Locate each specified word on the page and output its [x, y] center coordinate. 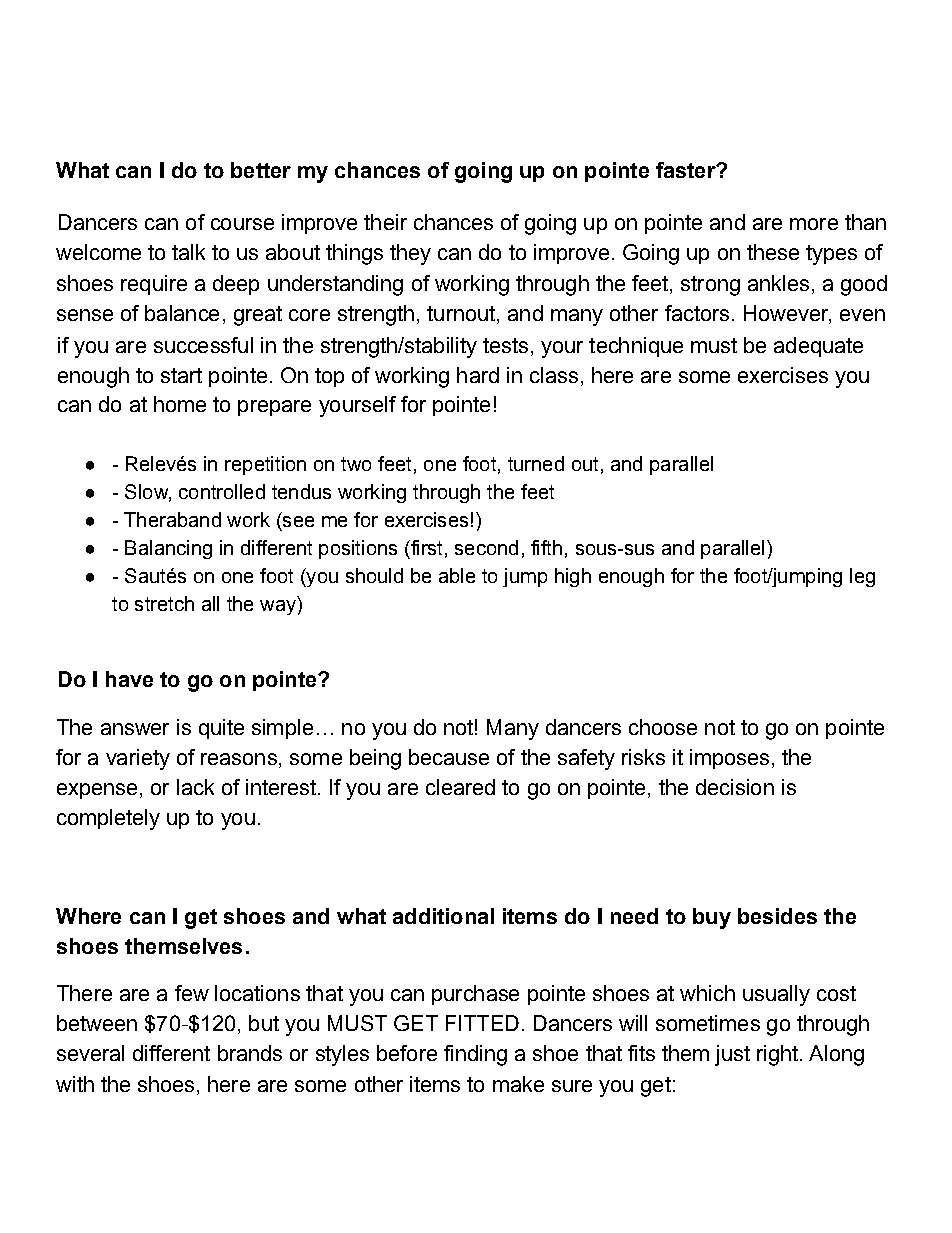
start [181, 375]
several [90, 1053]
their [385, 222]
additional [443, 916]
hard [478, 375]
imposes [729, 759]
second [486, 547]
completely [108, 819]
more [814, 224]
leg [862, 577]
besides [777, 916]
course [242, 224]
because [449, 757]
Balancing [168, 549]
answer [135, 729]
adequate [818, 347]
